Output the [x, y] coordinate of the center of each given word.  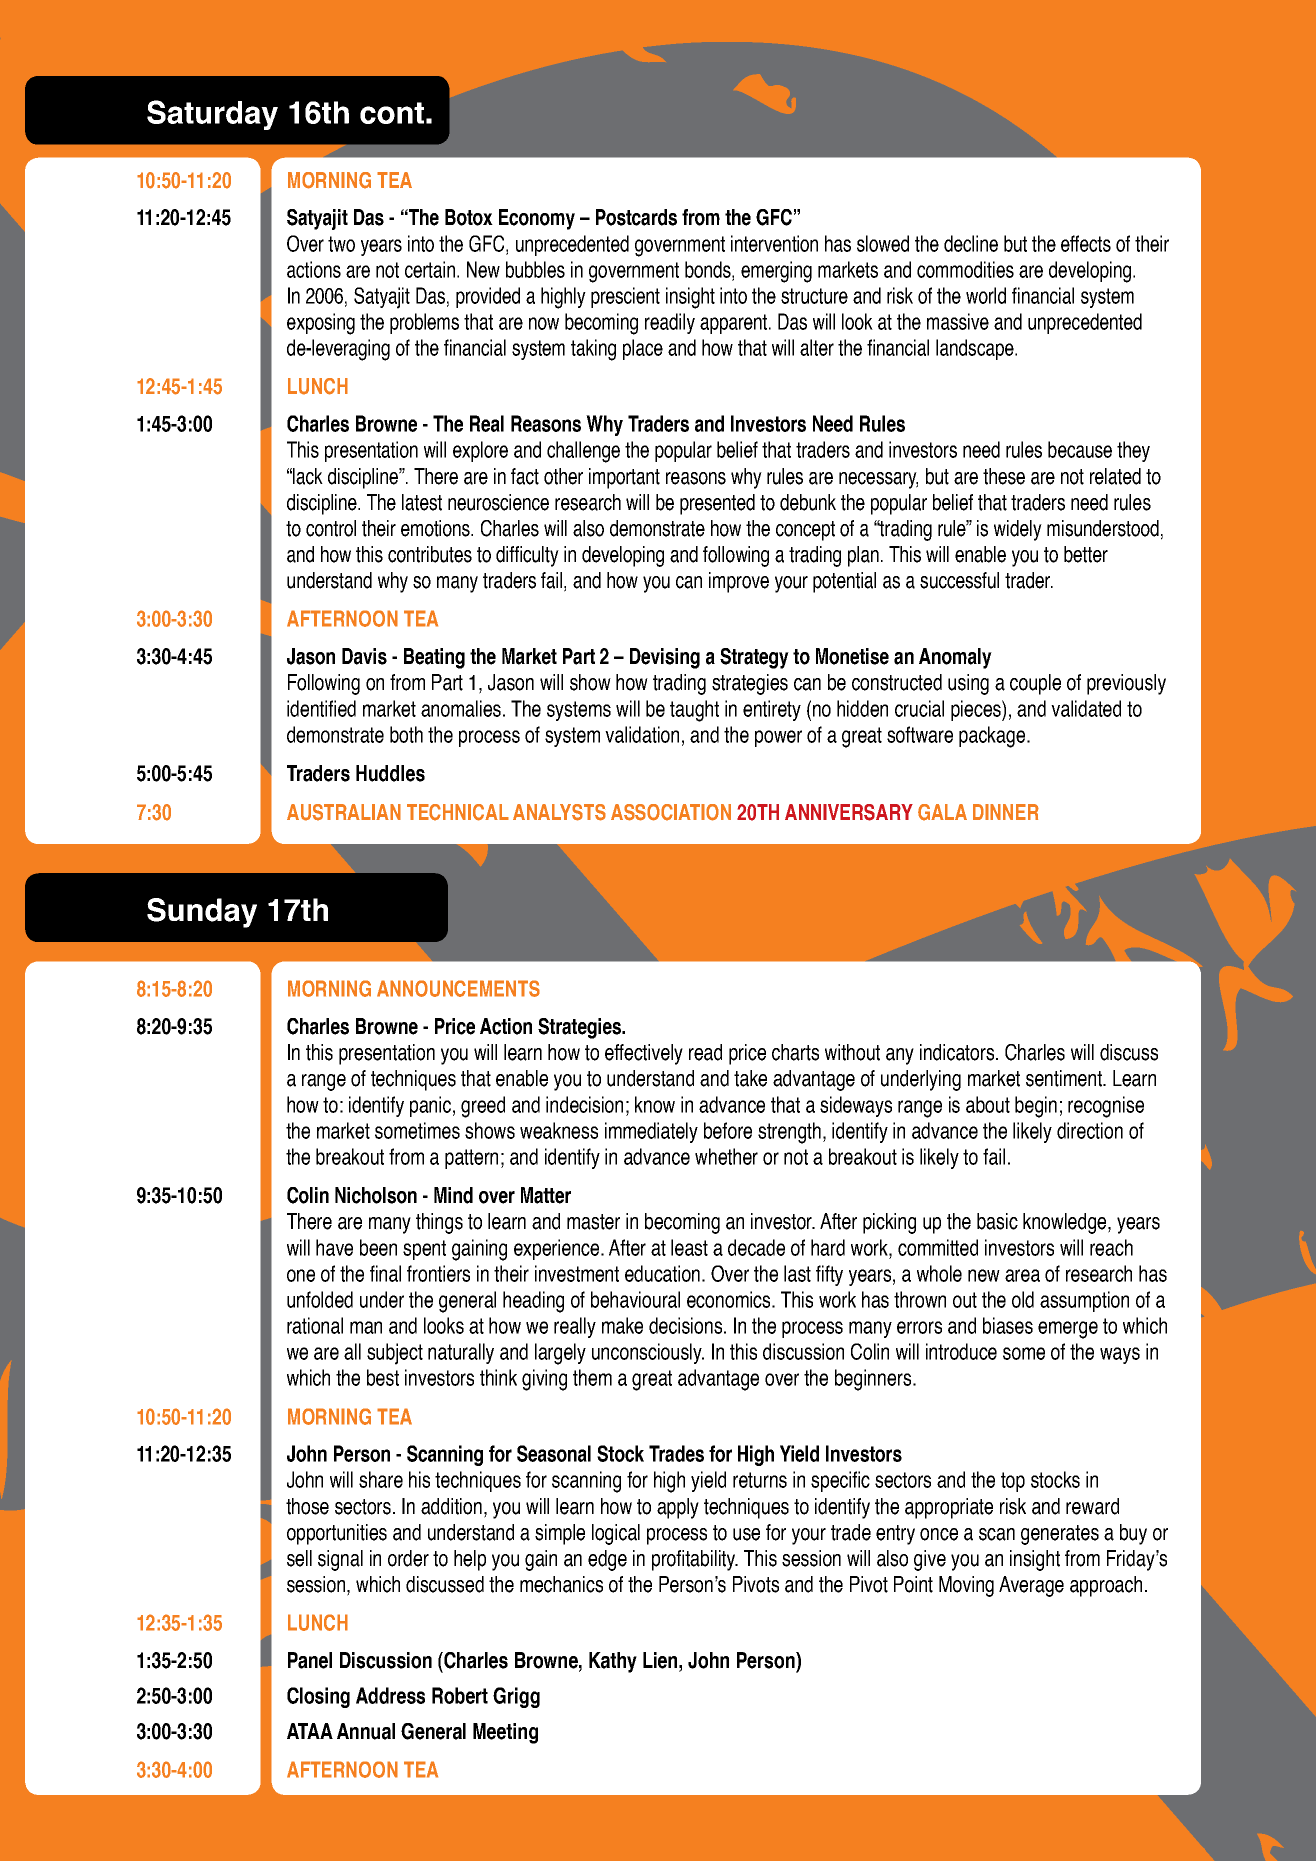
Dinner [1006, 812]
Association [671, 812]
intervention [774, 243]
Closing [318, 1697]
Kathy [613, 1662]
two [341, 244]
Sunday [202, 913]
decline [971, 243]
